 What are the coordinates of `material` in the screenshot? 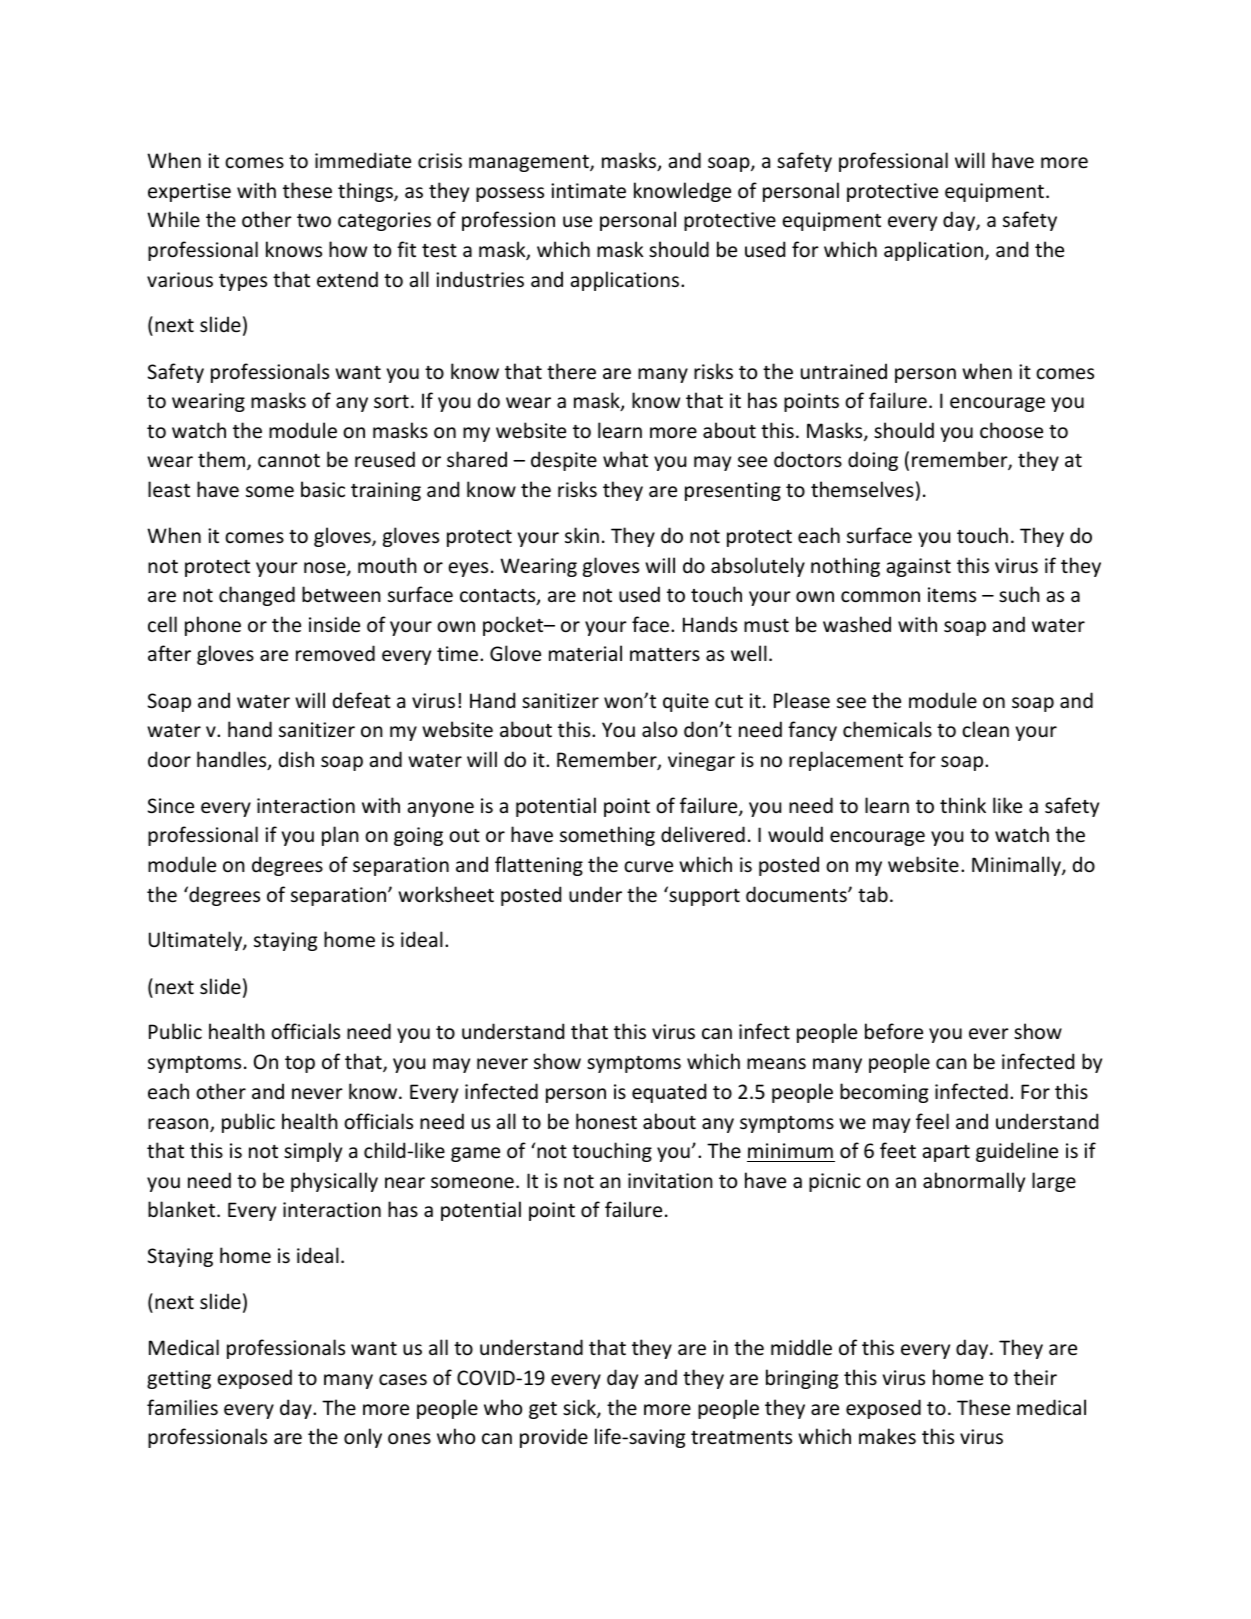 It's located at (585, 653).
